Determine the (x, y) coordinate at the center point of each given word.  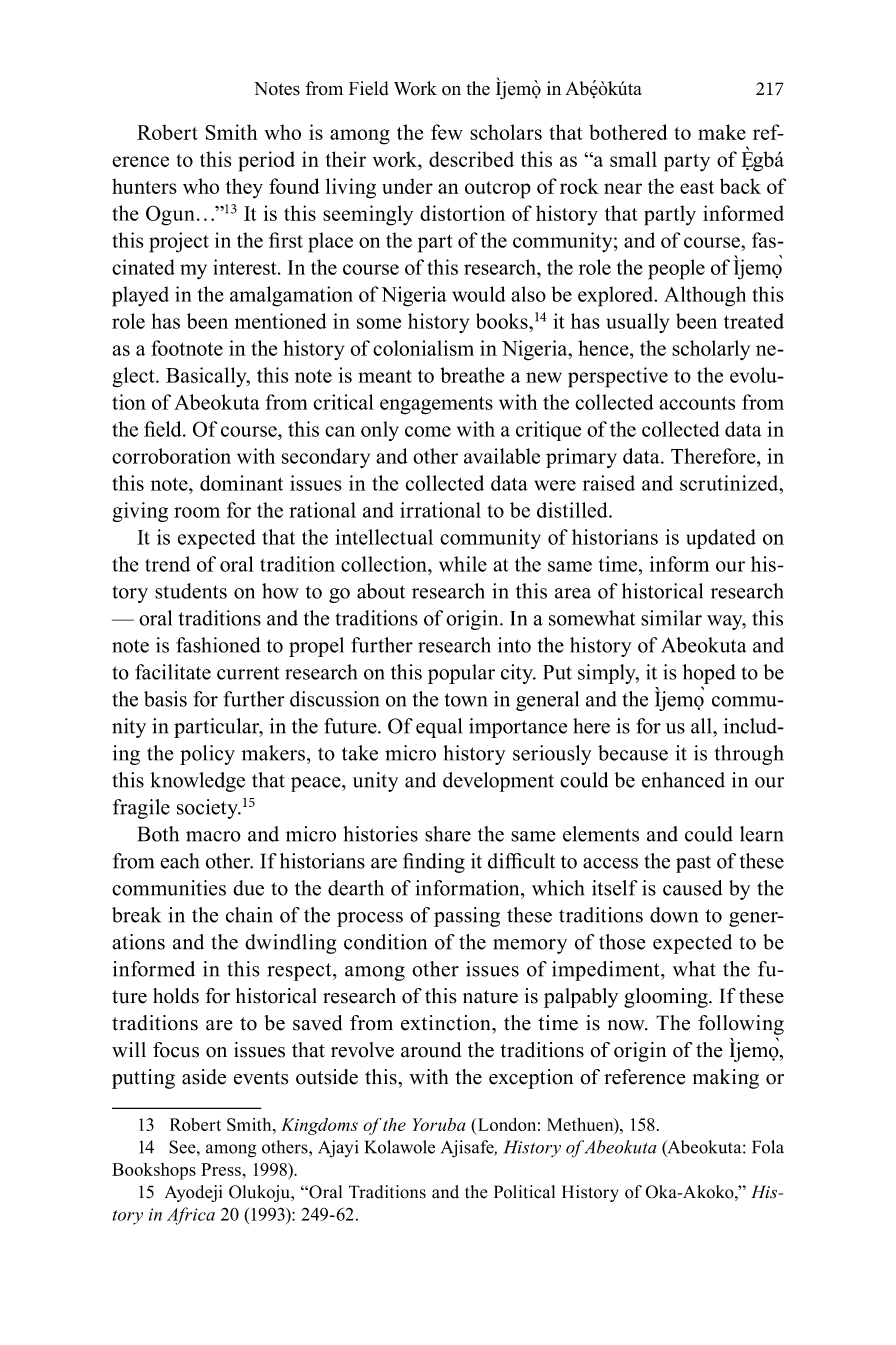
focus (176, 1050)
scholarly (711, 350)
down (674, 915)
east (697, 187)
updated (721, 539)
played (140, 296)
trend (167, 564)
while (463, 564)
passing (467, 917)
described (471, 159)
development (498, 782)
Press (221, 1169)
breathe (472, 375)
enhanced (683, 780)
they (244, 188)
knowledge (198, 782)
